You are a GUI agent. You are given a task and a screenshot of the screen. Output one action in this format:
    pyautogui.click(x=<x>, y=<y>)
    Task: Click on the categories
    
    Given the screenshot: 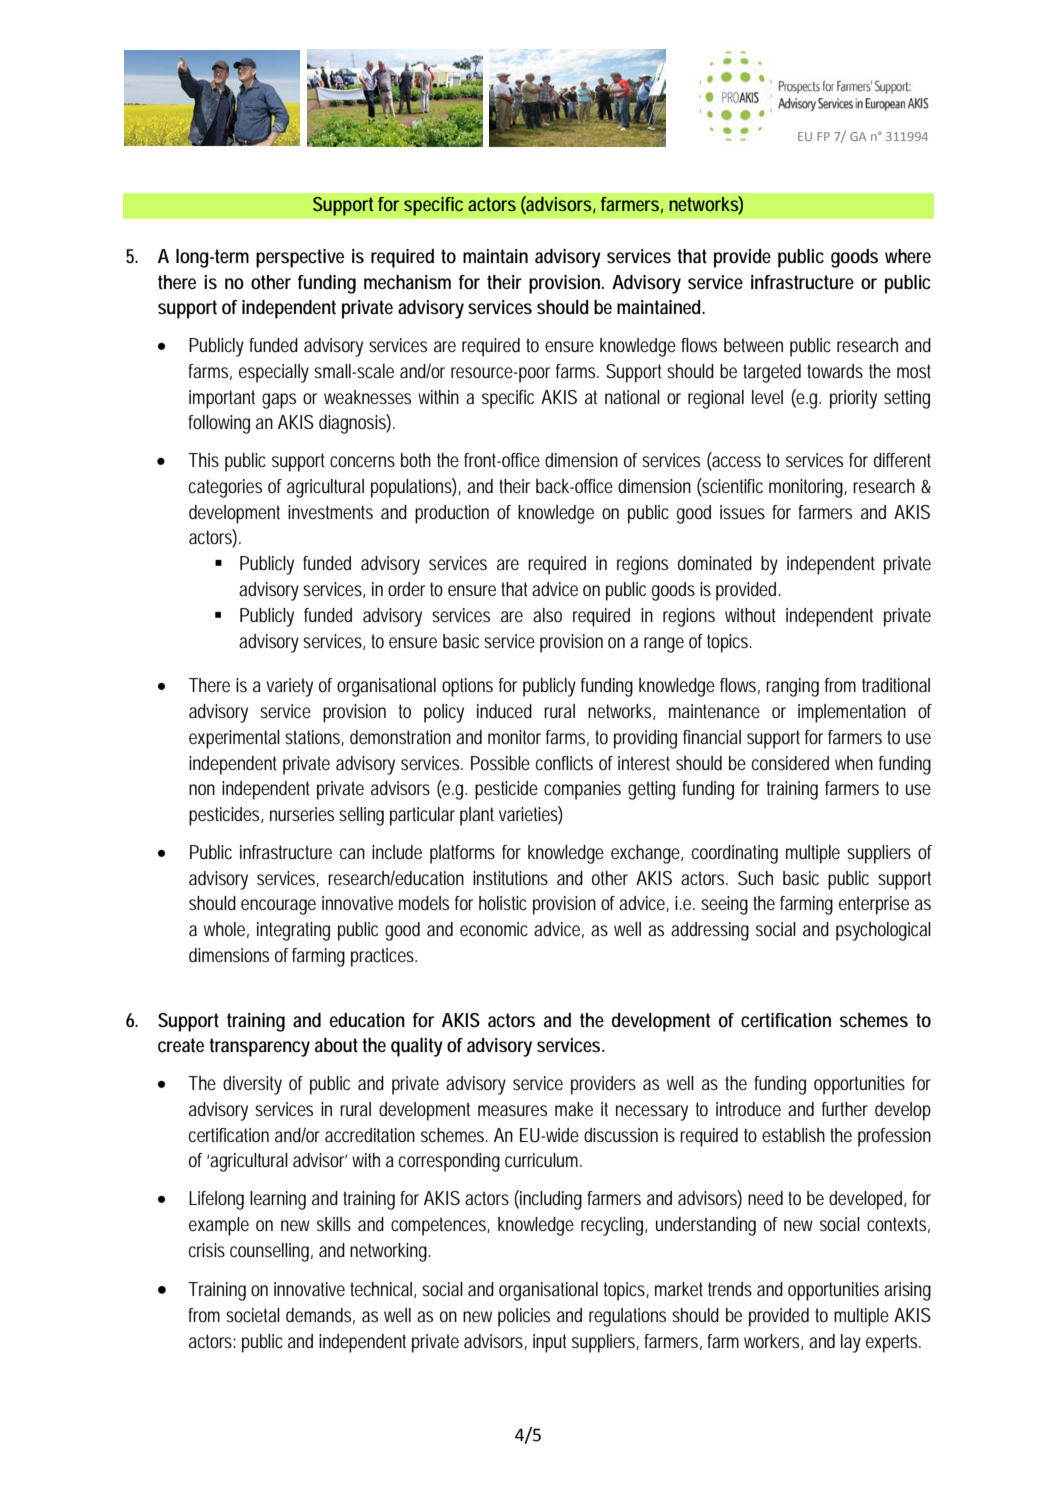 What is the action you would take?
    pyautogui.click(x=225, y=488)
